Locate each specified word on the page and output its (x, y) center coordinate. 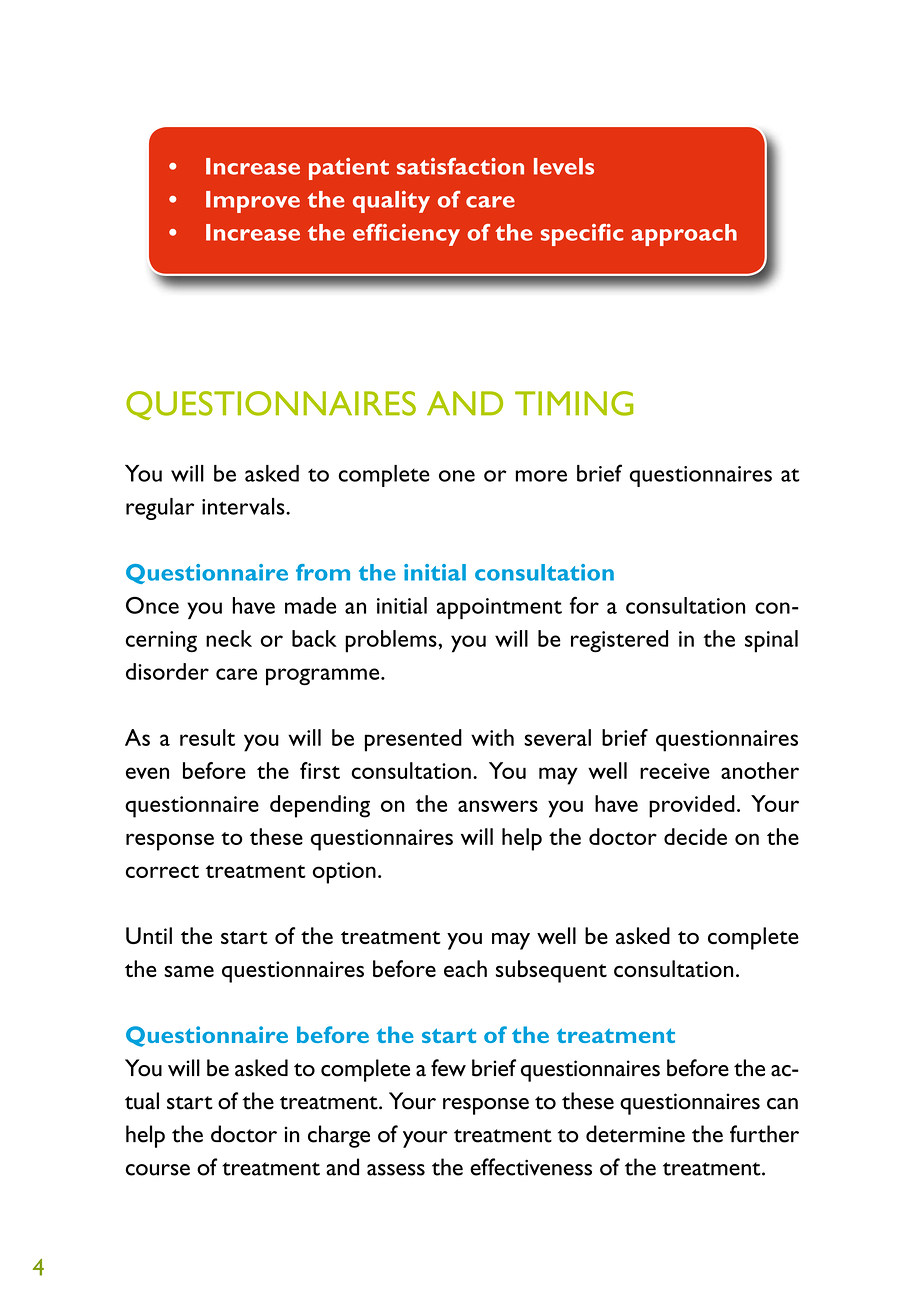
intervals (244, 506)
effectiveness (531, 1167)
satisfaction (460, 166)
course (158, 1170)
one (457, 476)
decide (695, 836)
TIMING (574, 403)
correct (162, 871)
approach (684, 235)
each (465, 968)
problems (392, 641)
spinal (771, 641)
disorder (167, 671)
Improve (253, 202)
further (764, 1134)
